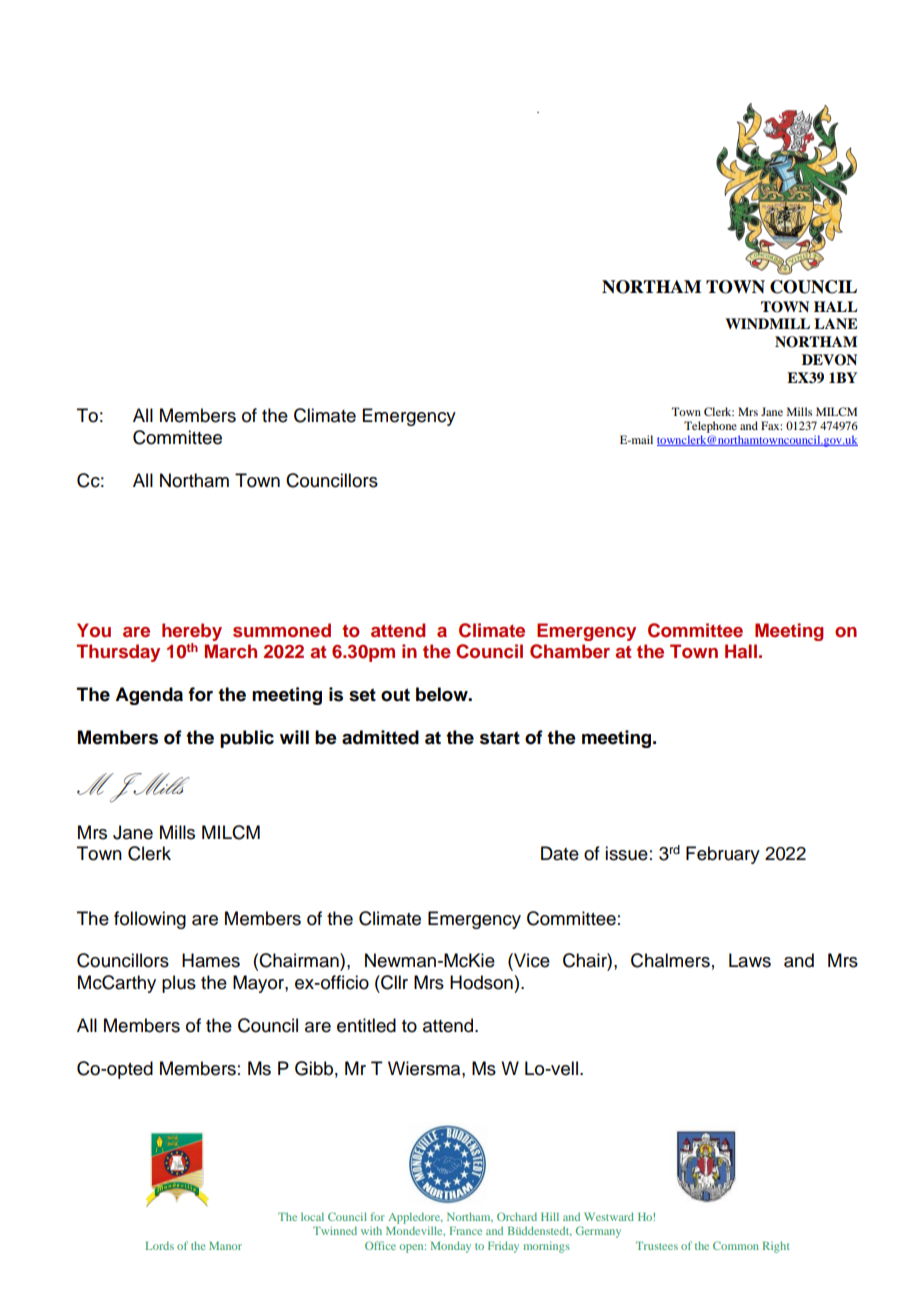  Describe the element at coordinates (192, 632) in the screenshot. I see `hereby` at that location.
